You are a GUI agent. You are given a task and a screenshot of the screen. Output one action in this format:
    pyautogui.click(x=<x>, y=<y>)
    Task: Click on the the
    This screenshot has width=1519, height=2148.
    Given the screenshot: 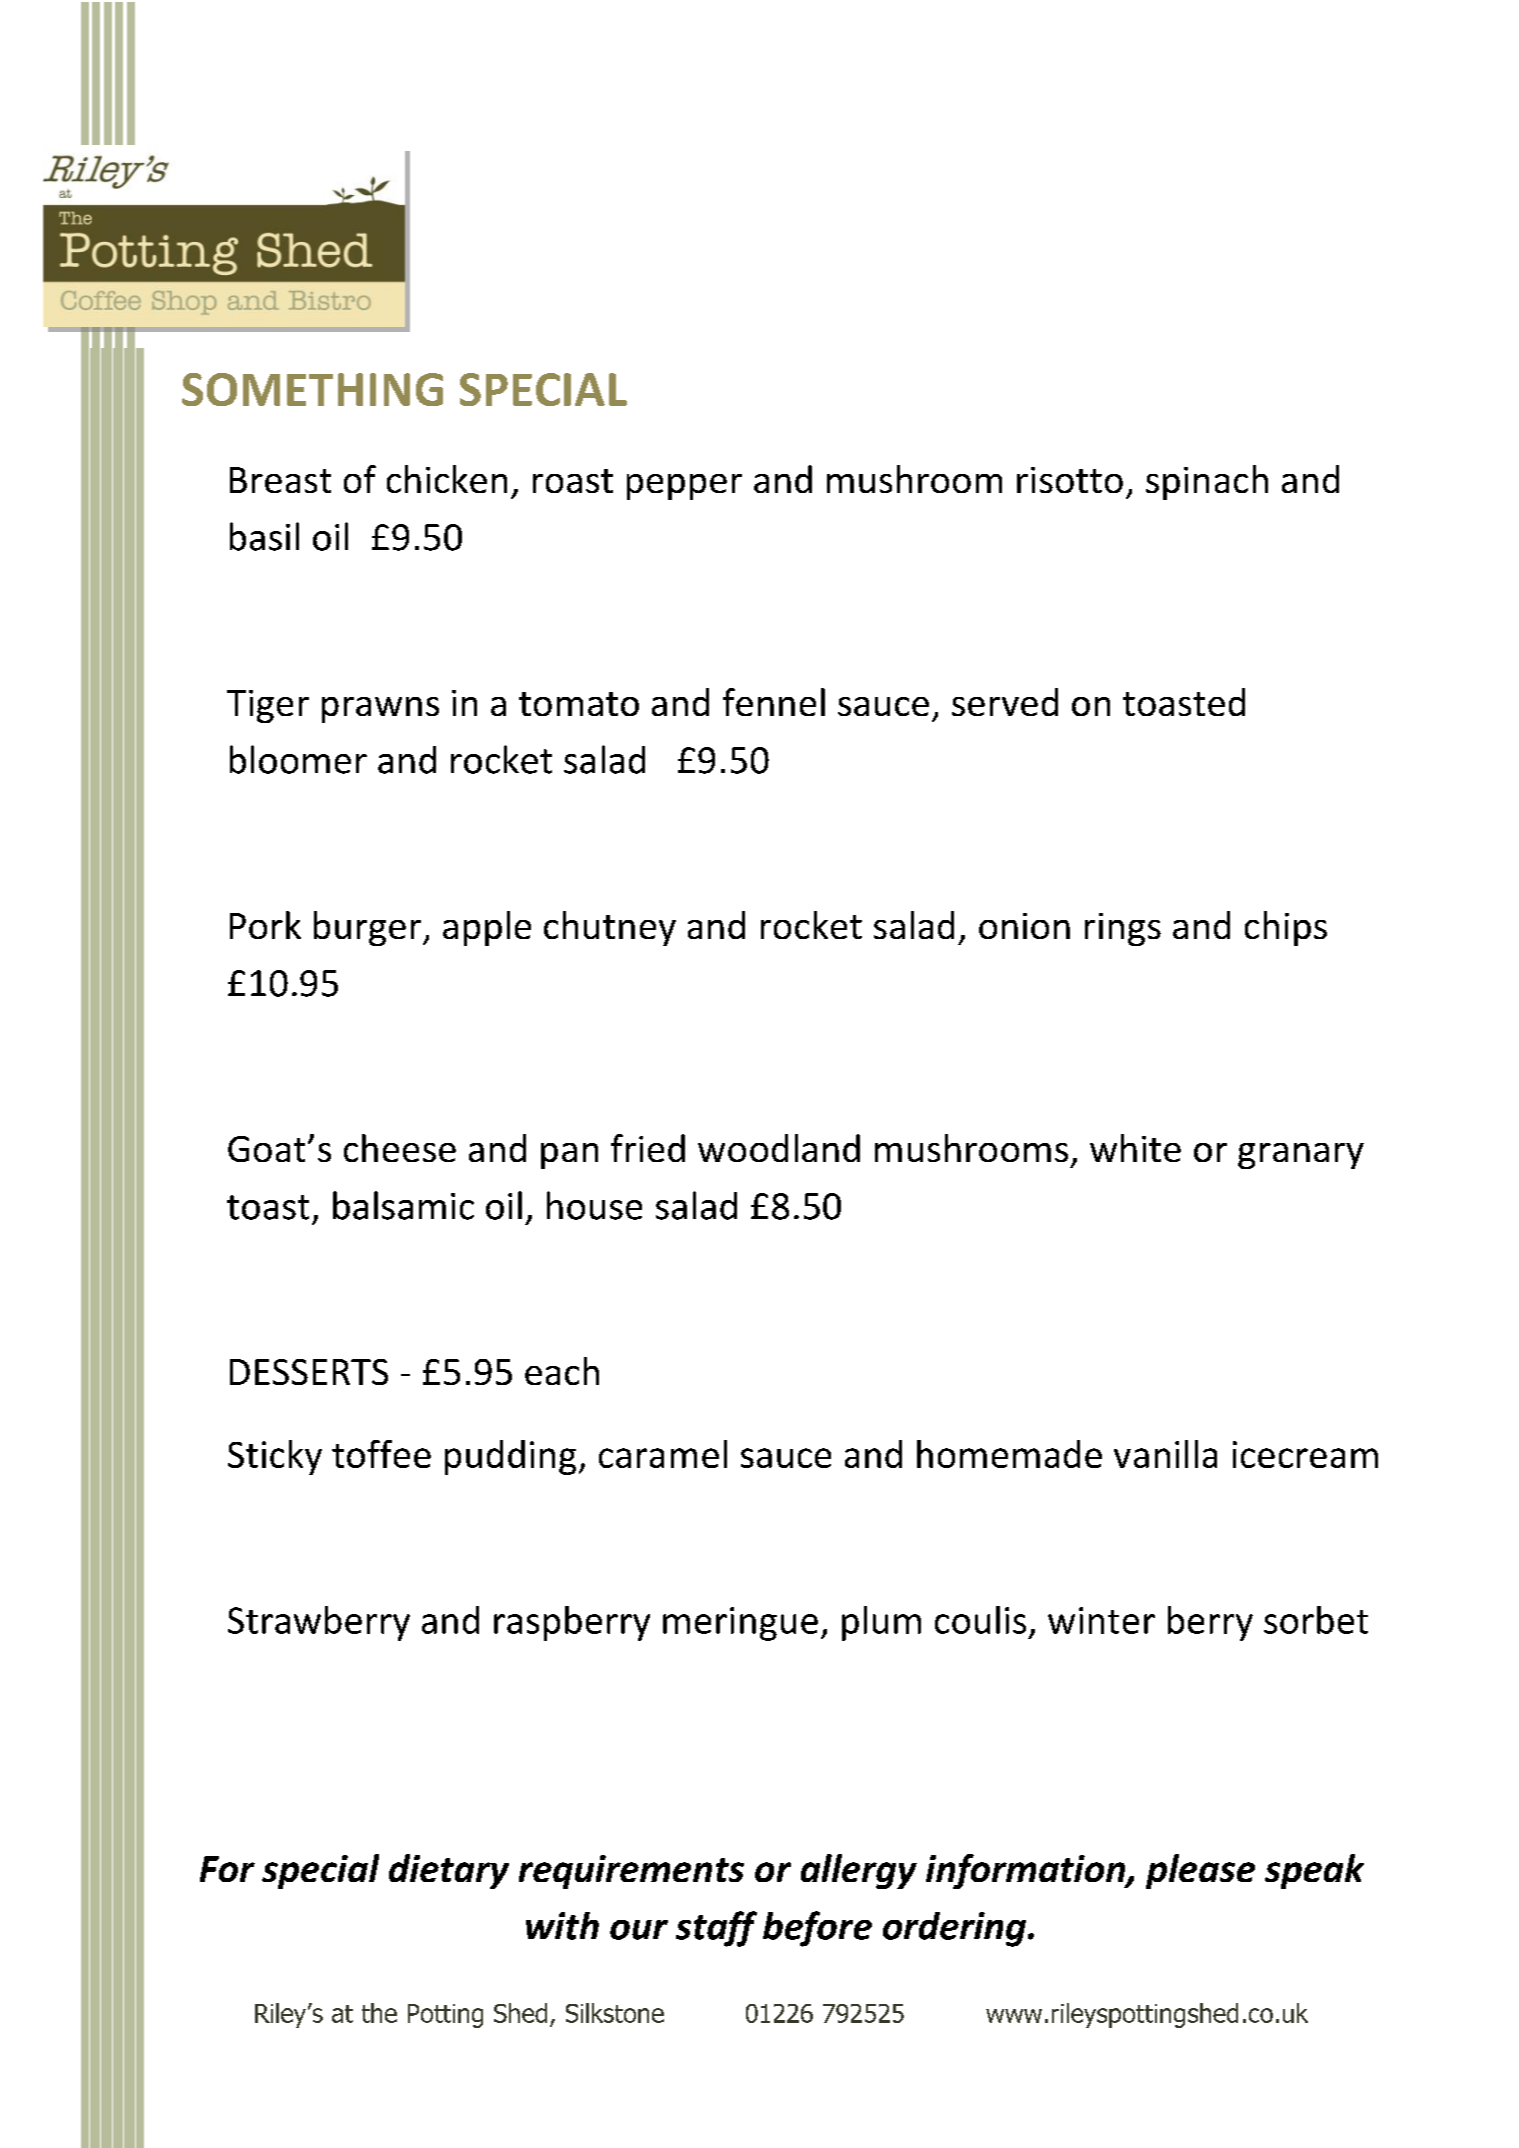 What is the action you would take?
    pyautogui.click(x=379, y=2013)
